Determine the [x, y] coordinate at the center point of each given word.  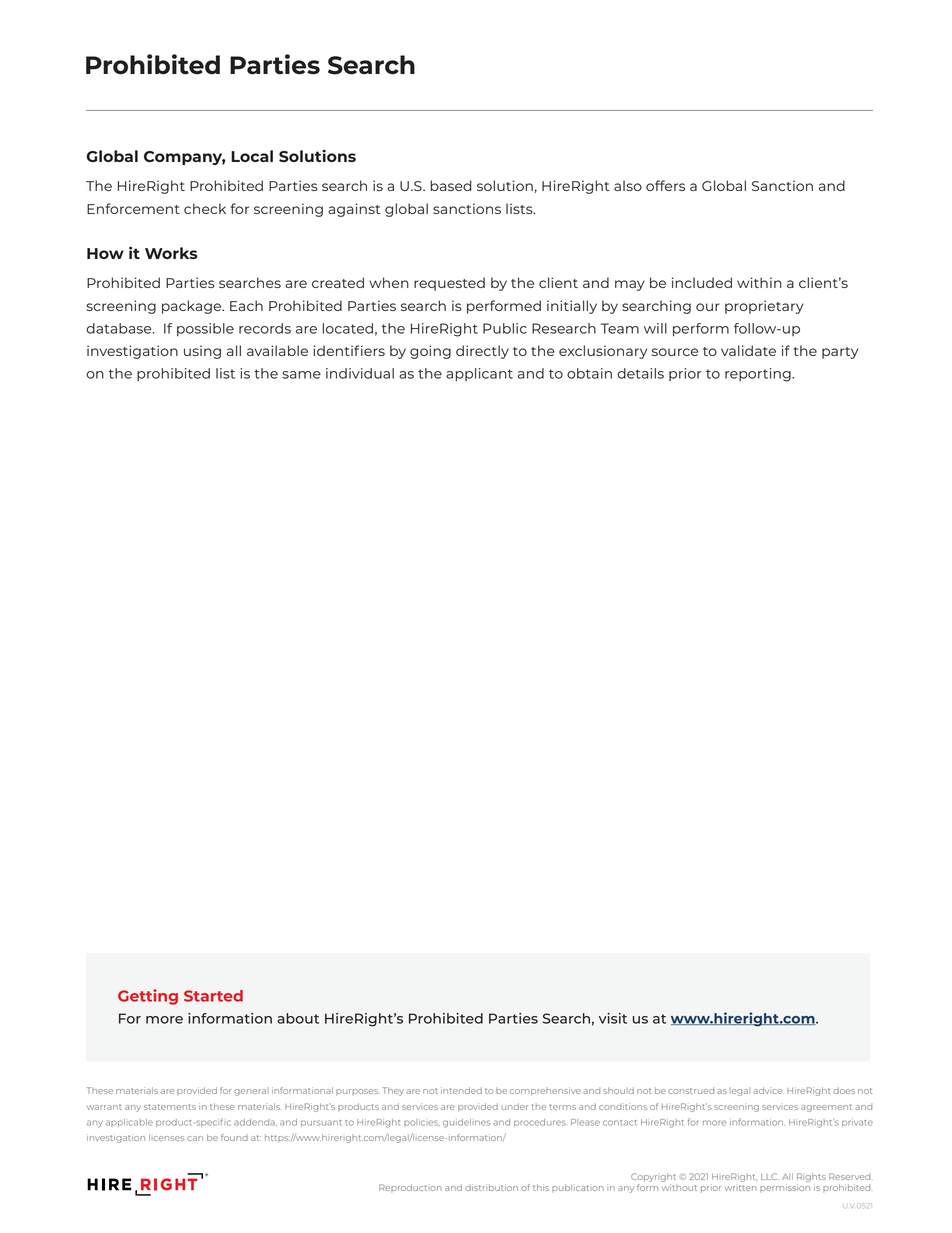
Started [213, 996]
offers [665, 185]
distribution [491, 1187]
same [301, 375]
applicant [479, 374]
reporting [759, 375]
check [205, 208]
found [234, 1137]
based [451, 185]
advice [768, 1090]
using [202, 352]
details [640, 373]
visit [613, 1018]
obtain [589, 373]
